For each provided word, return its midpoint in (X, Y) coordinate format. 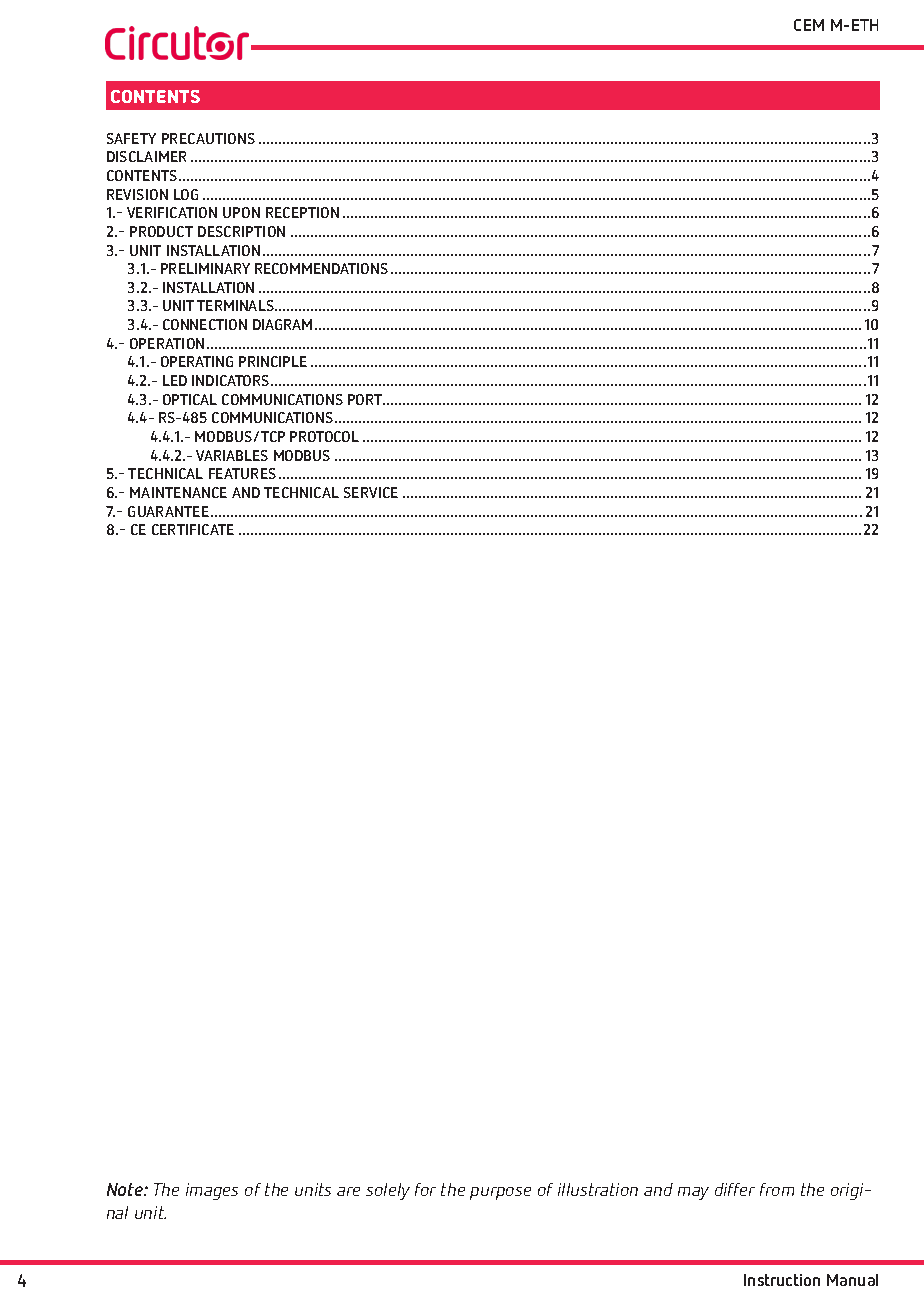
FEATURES (242, 473)
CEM (809, 25)
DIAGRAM (282, 324)
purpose (500, 1193)
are (348, 1191)
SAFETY (131, 138)
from (777, 1189)
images (212, 1191)
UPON (241, 212)
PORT (366, 399)
